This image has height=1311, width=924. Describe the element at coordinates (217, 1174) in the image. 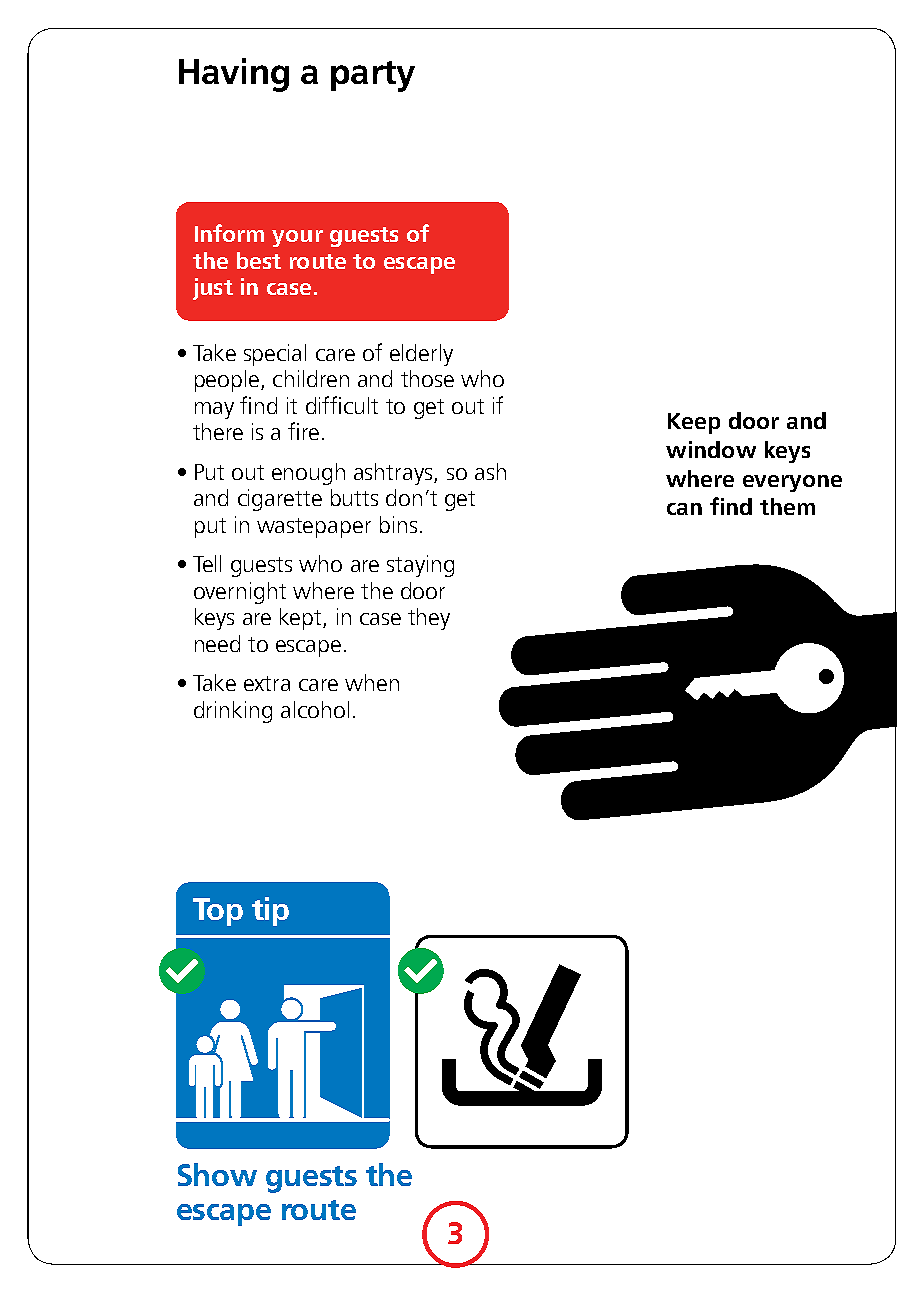

I see `Show` at that location.
